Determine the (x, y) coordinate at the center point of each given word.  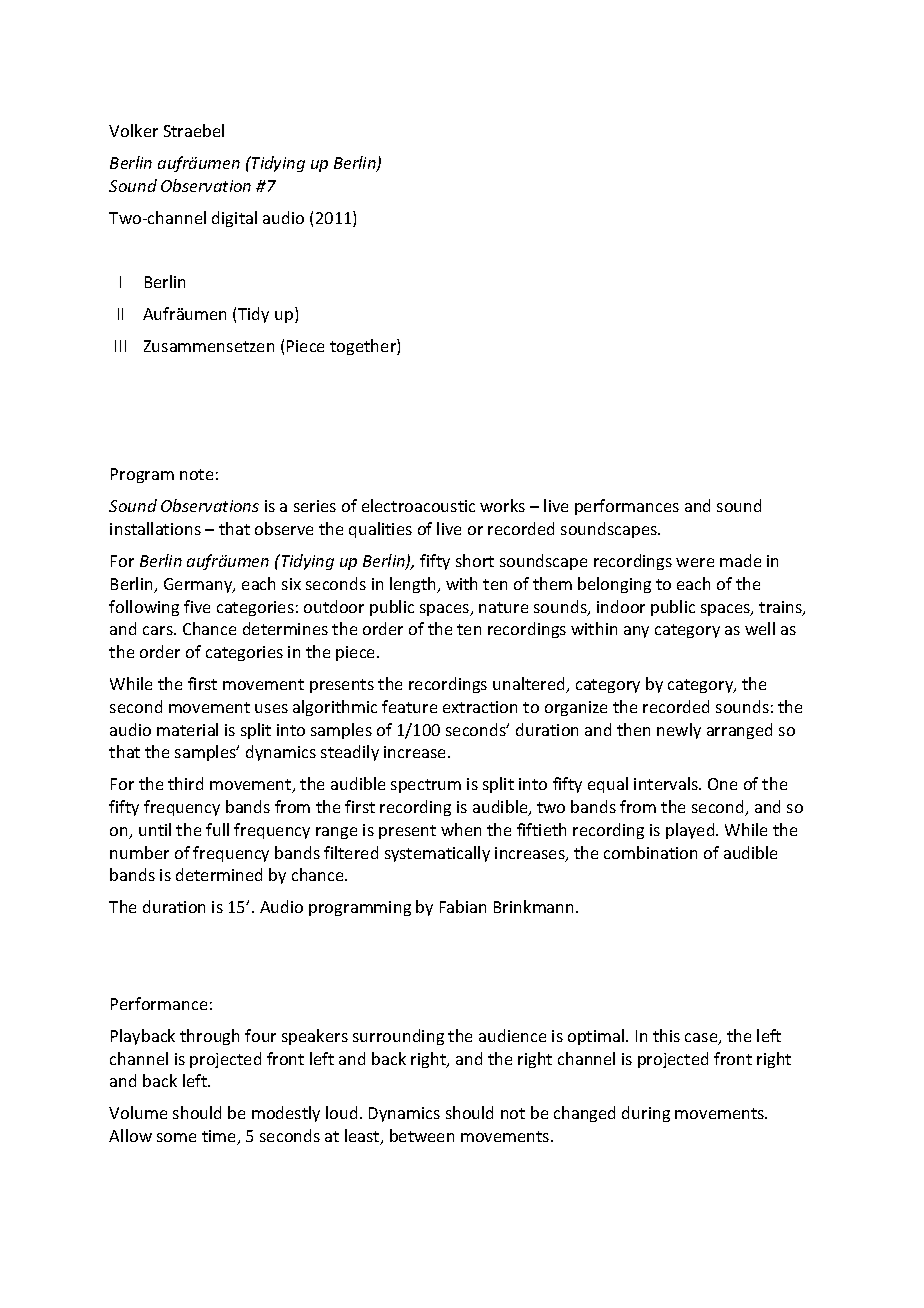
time (220, 1137)
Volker (133, 130)
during (646, 1114)
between (422, 1135)
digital (234, 219)
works (502, 505)
